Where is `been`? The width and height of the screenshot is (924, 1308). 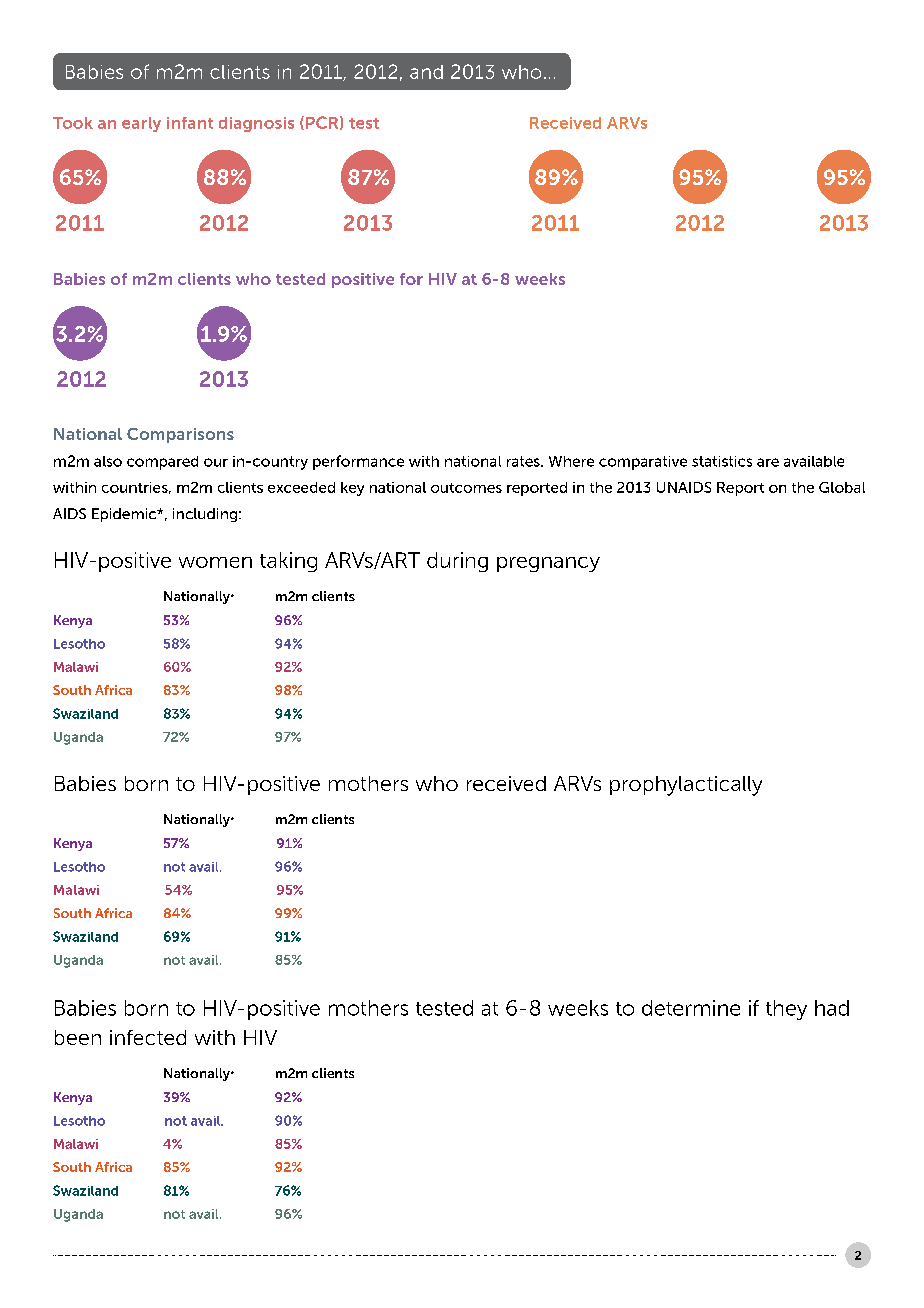 been is located at coordinates (78, 1037).
